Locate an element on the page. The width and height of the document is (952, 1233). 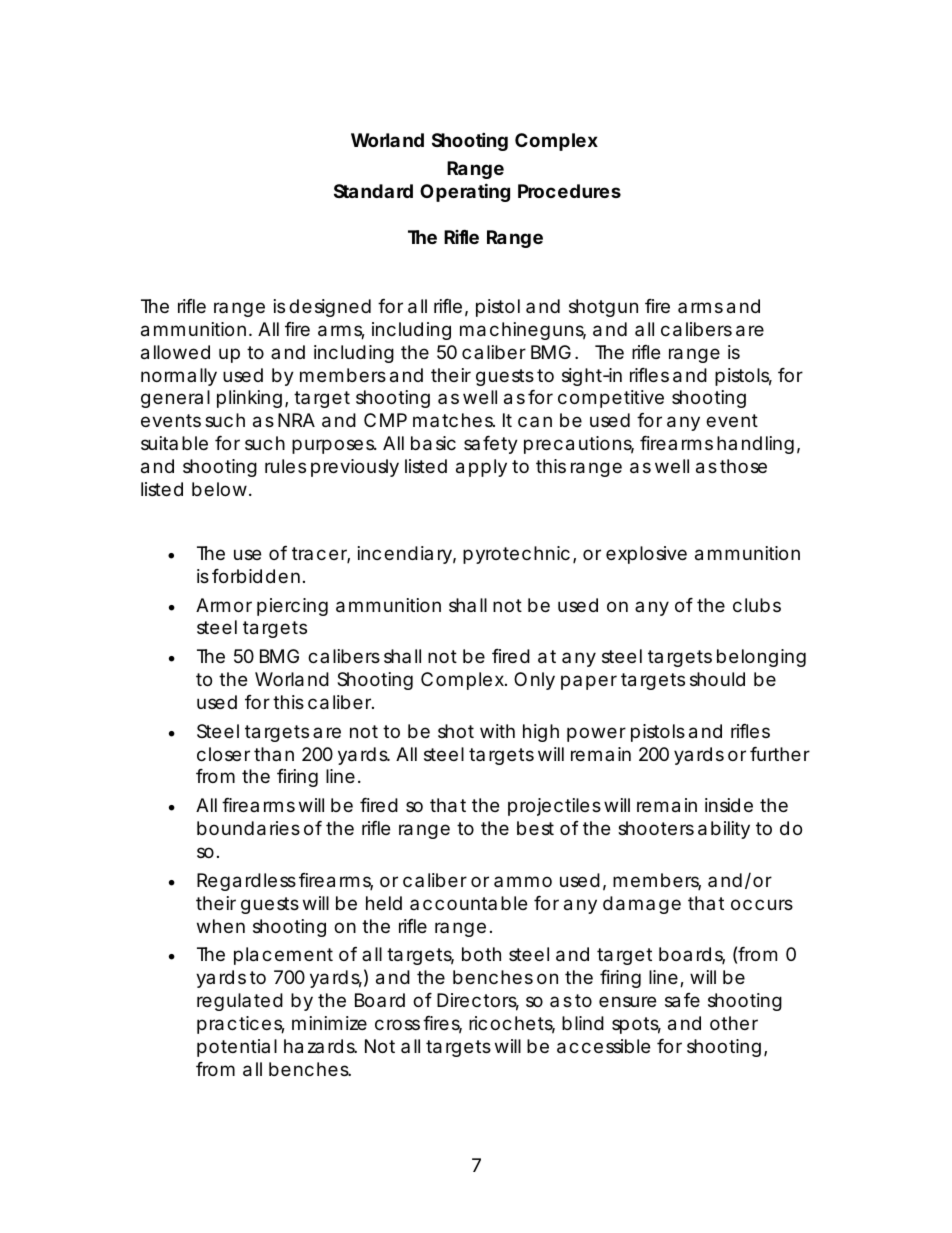
Operating is located at coordinates (465, 192).
